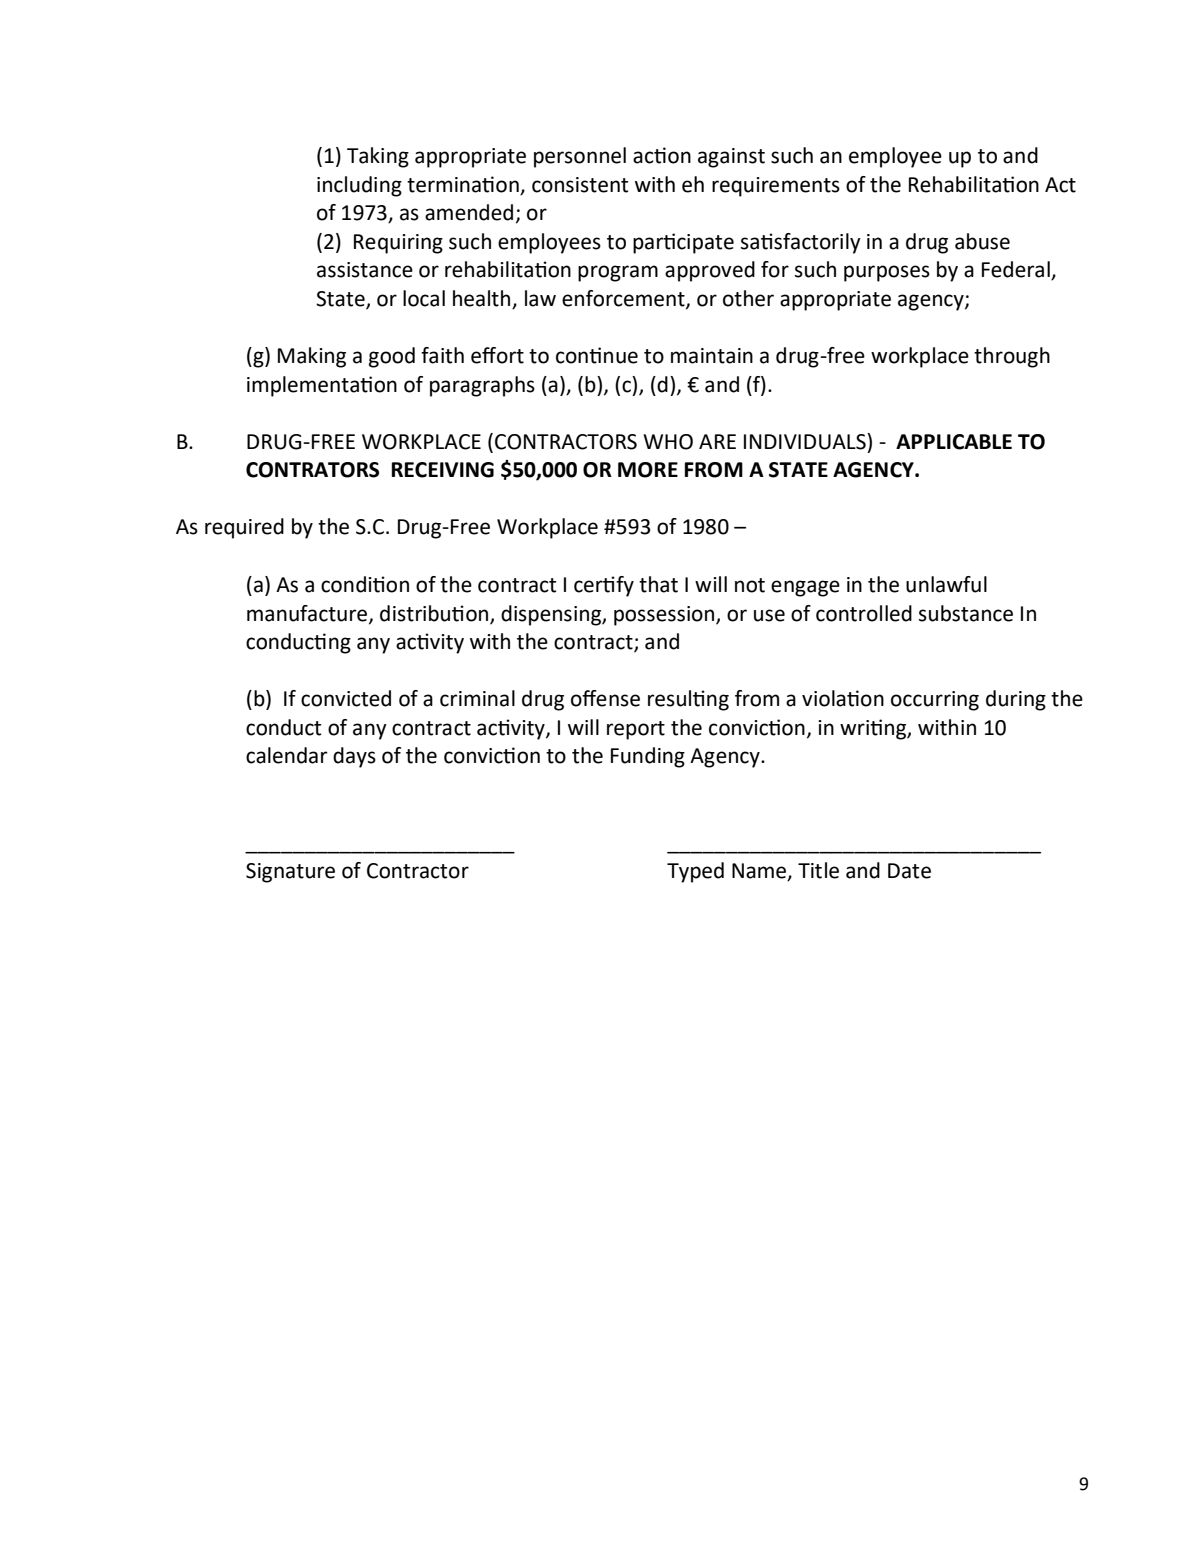 The width and height of the image is (1194, 1545). Describe the element at coordinates (954, 442) in the image. I see `APPLICABLE` at that location.
